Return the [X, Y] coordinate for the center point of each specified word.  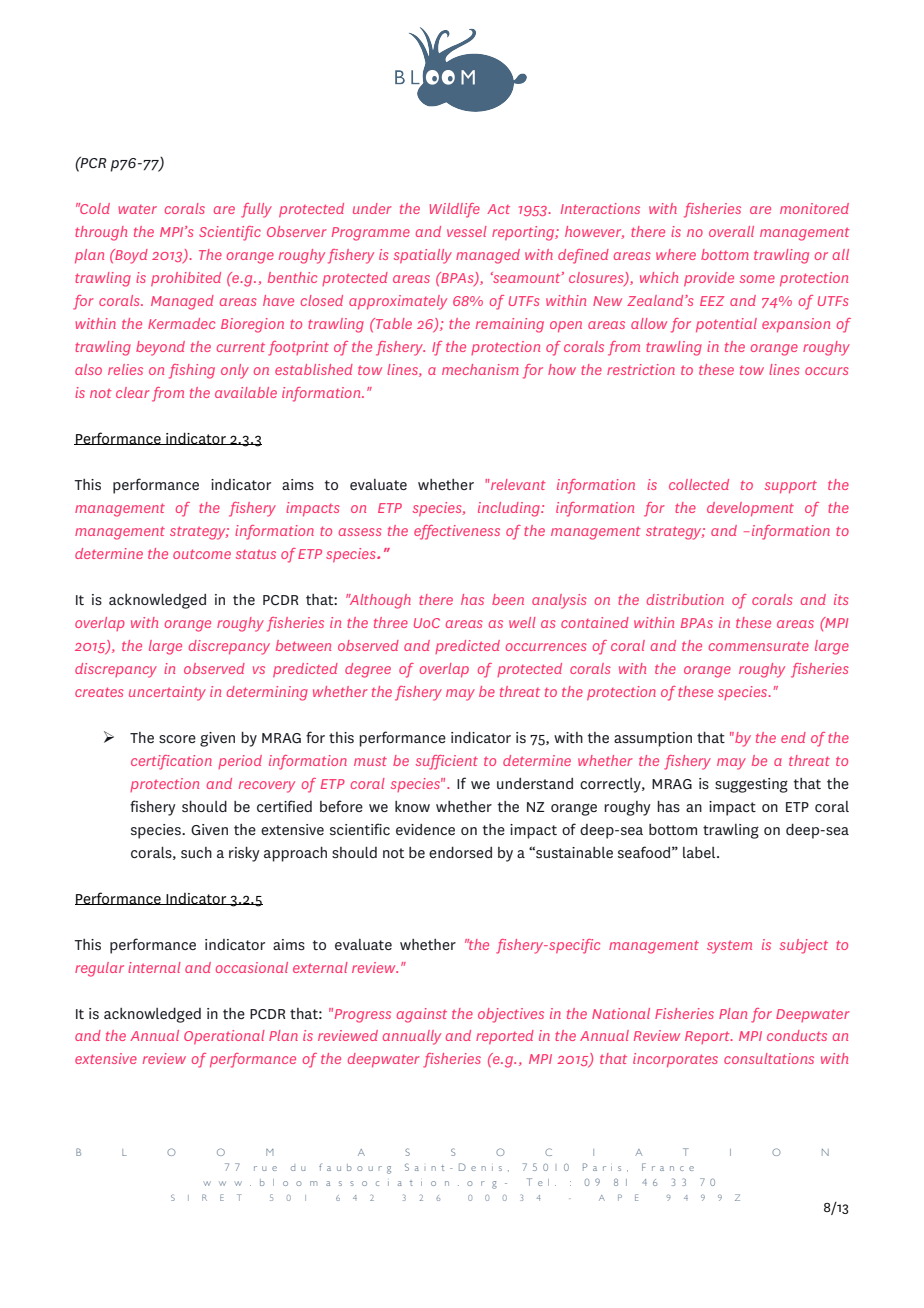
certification [171, 762]
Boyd [130, 256]
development [750, 509]
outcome [202, 554]
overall [731, 231]
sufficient [447, 762]
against [422, 1015]
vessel [467, 231]
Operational [224, 1037]
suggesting [751, 785]
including [510, 509]
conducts [797, 1035]
